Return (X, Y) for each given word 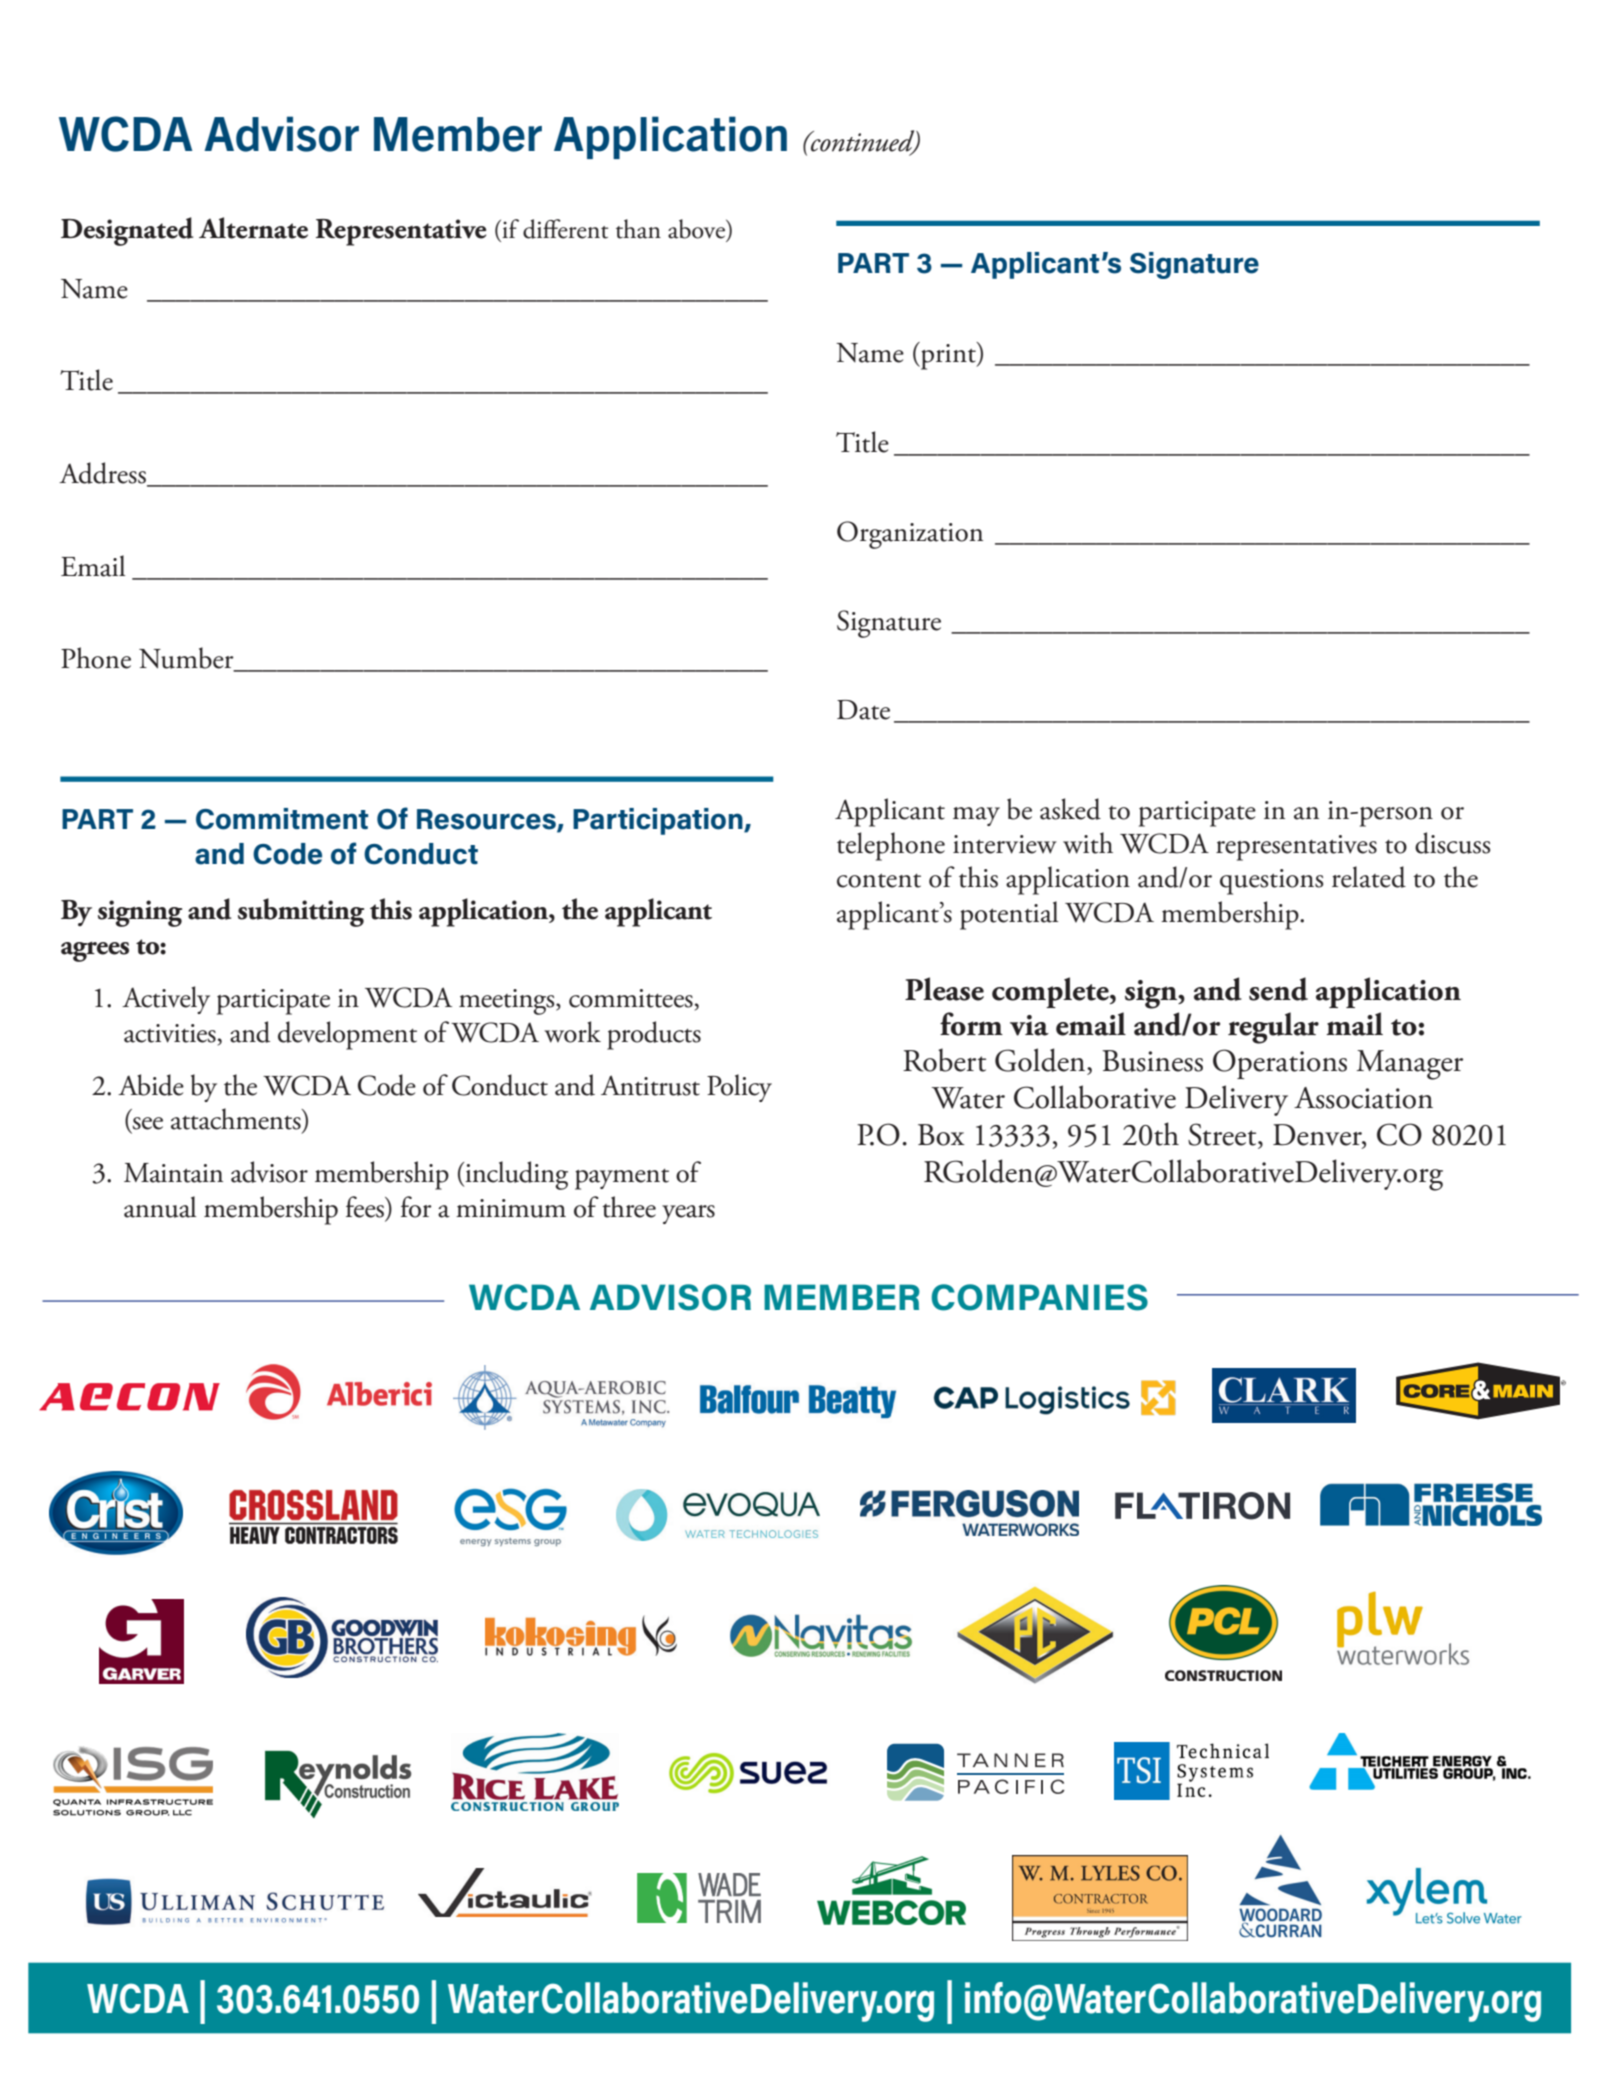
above (697, 229)
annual (160, 1207)
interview (1005, 844)
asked (1070, 809)
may (976, 816)
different (565, 229)
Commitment (282, 819)
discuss (1452, 843)
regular (1273, 1028)
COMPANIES (1039, 1297)
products (654, 1035)
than (638, 229)
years (688, 1214)
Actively (166, 1000)
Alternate (253, 228)
